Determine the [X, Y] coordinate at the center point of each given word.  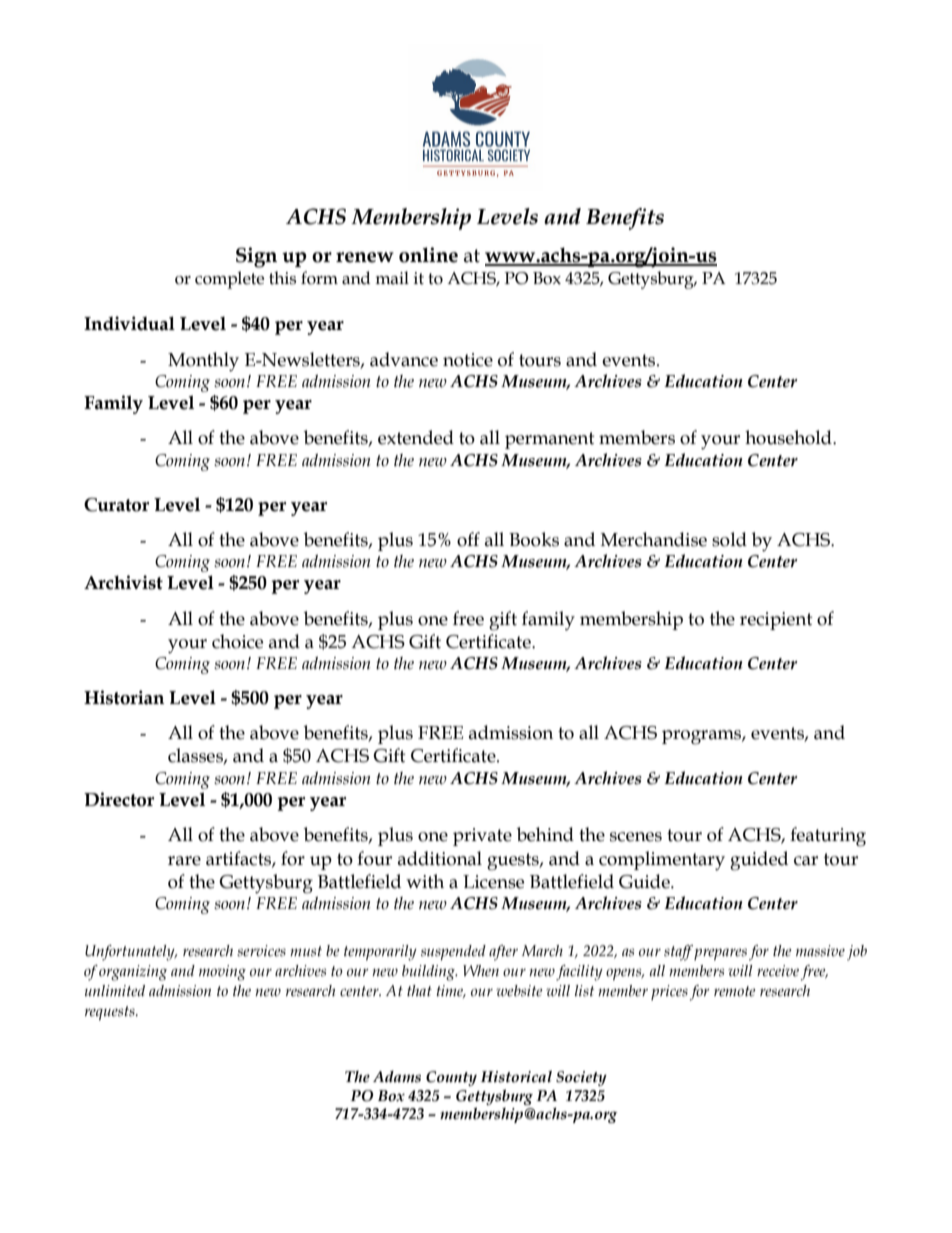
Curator [116, 505]
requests [111, 1013]
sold [729, 539]
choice [237, 641]
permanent [550, 440]
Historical [516, 1076]
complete [229, 280]
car [806, 861]
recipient [776, 621]
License [493, 882]
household [789, 437]
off [468, 539]
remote [734, 991]
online [428, 255]
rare [184, 861]
